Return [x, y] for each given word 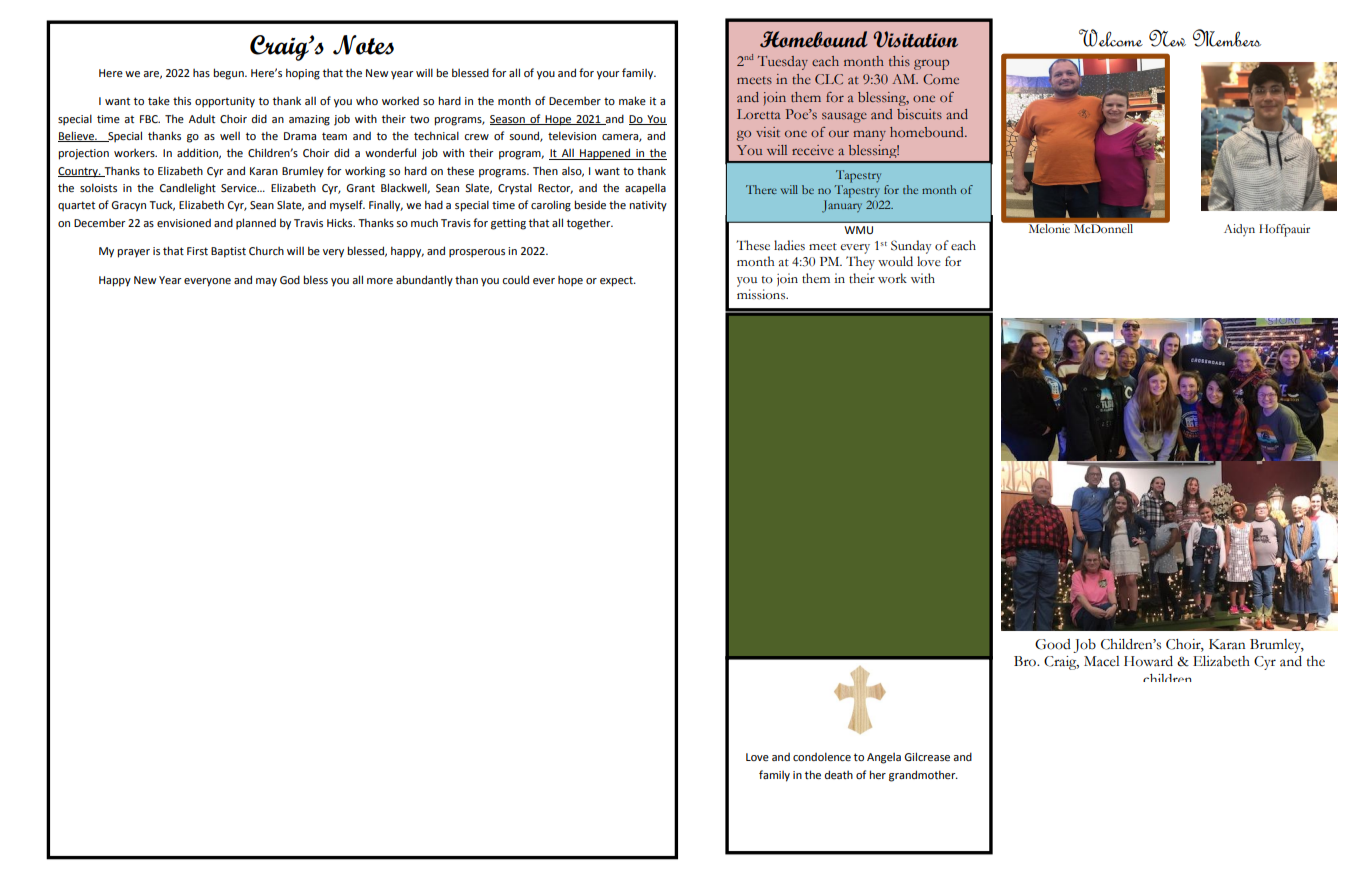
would [895, 261]
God [290, 279]
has [201, 73]
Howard [1148, 661]
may [266, 282]
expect [617, 281]
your [608, 75]
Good [1053, 644]
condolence [822, 756]
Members [1227, 38]
